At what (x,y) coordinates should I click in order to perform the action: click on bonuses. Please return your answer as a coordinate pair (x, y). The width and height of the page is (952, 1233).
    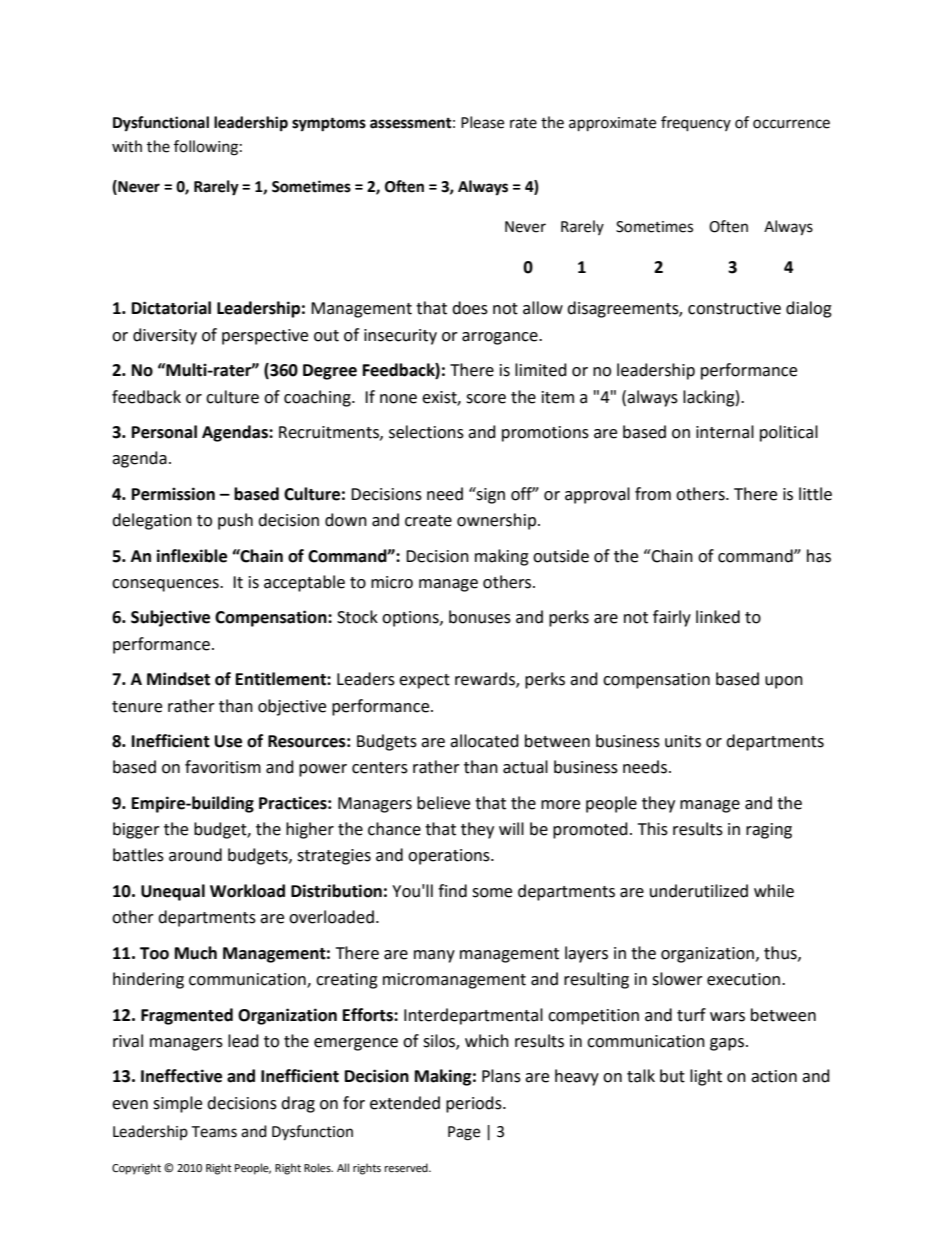
    Looking at the image, I should click on (480, 617).
